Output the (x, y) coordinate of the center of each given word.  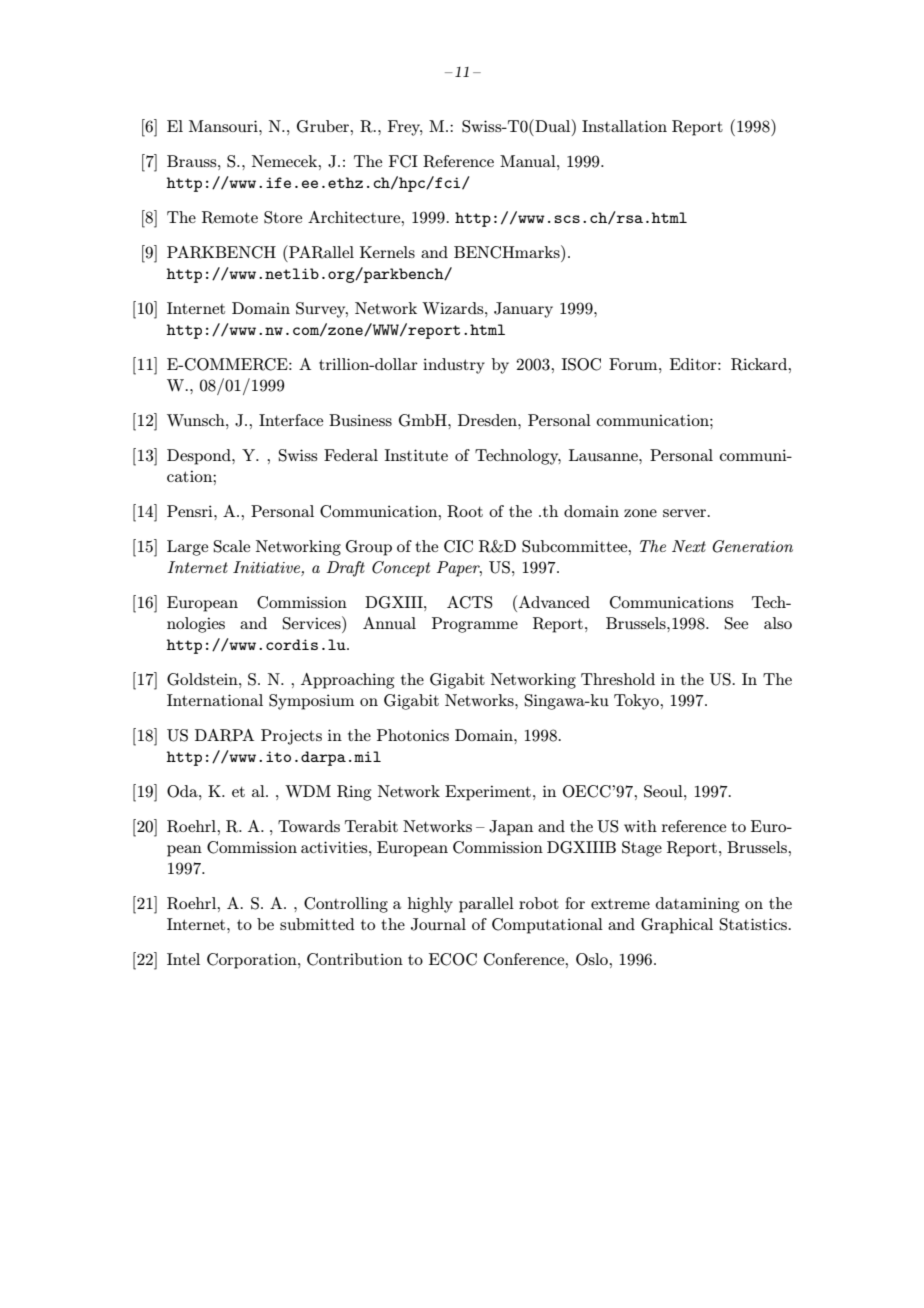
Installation (624, 126)
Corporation (253, 961)
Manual (529, 161)
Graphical (677, 926)
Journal (438, 924)
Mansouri (224, 126)
